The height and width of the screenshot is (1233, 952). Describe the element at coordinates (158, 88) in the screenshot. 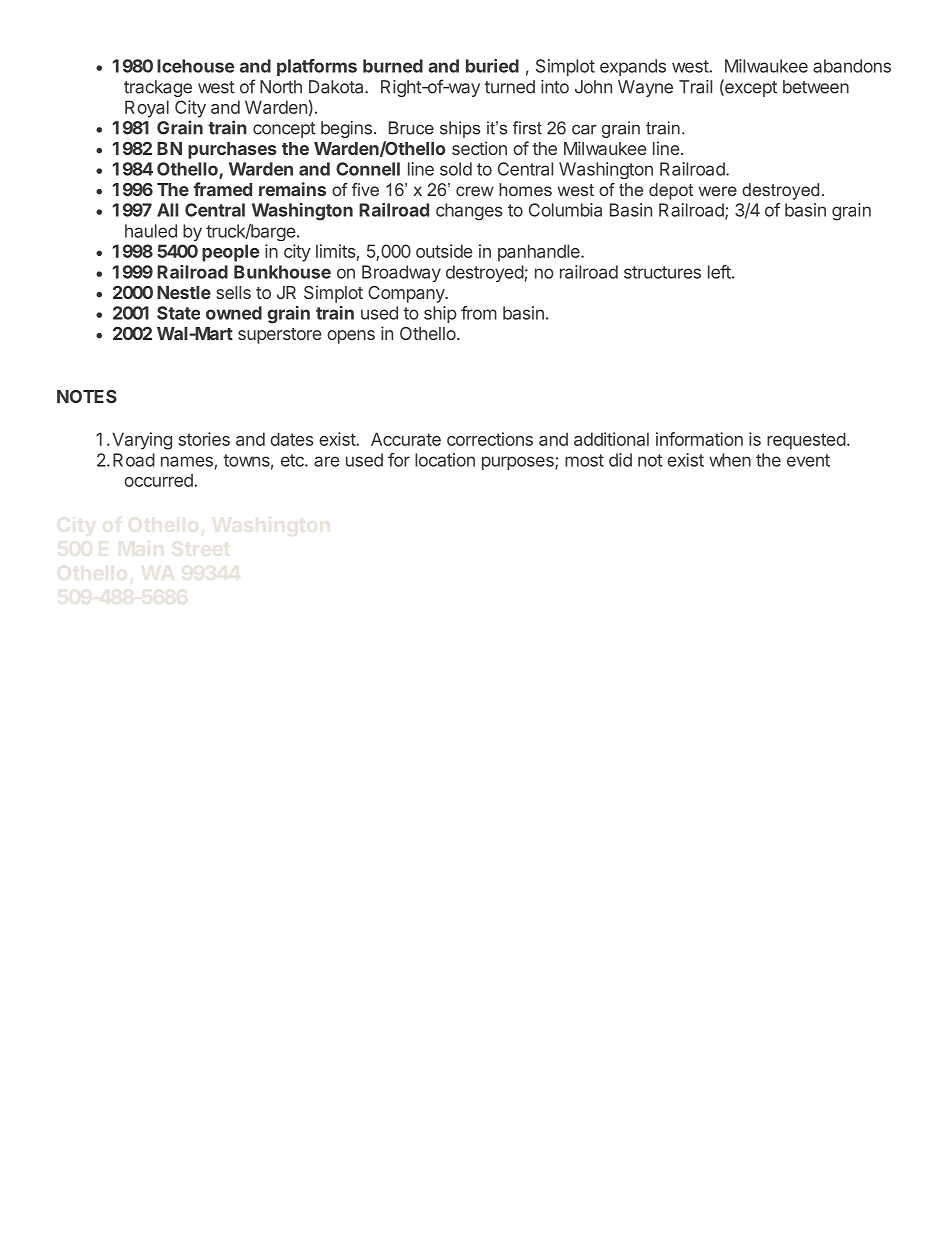

I see `trackage` at that location.
